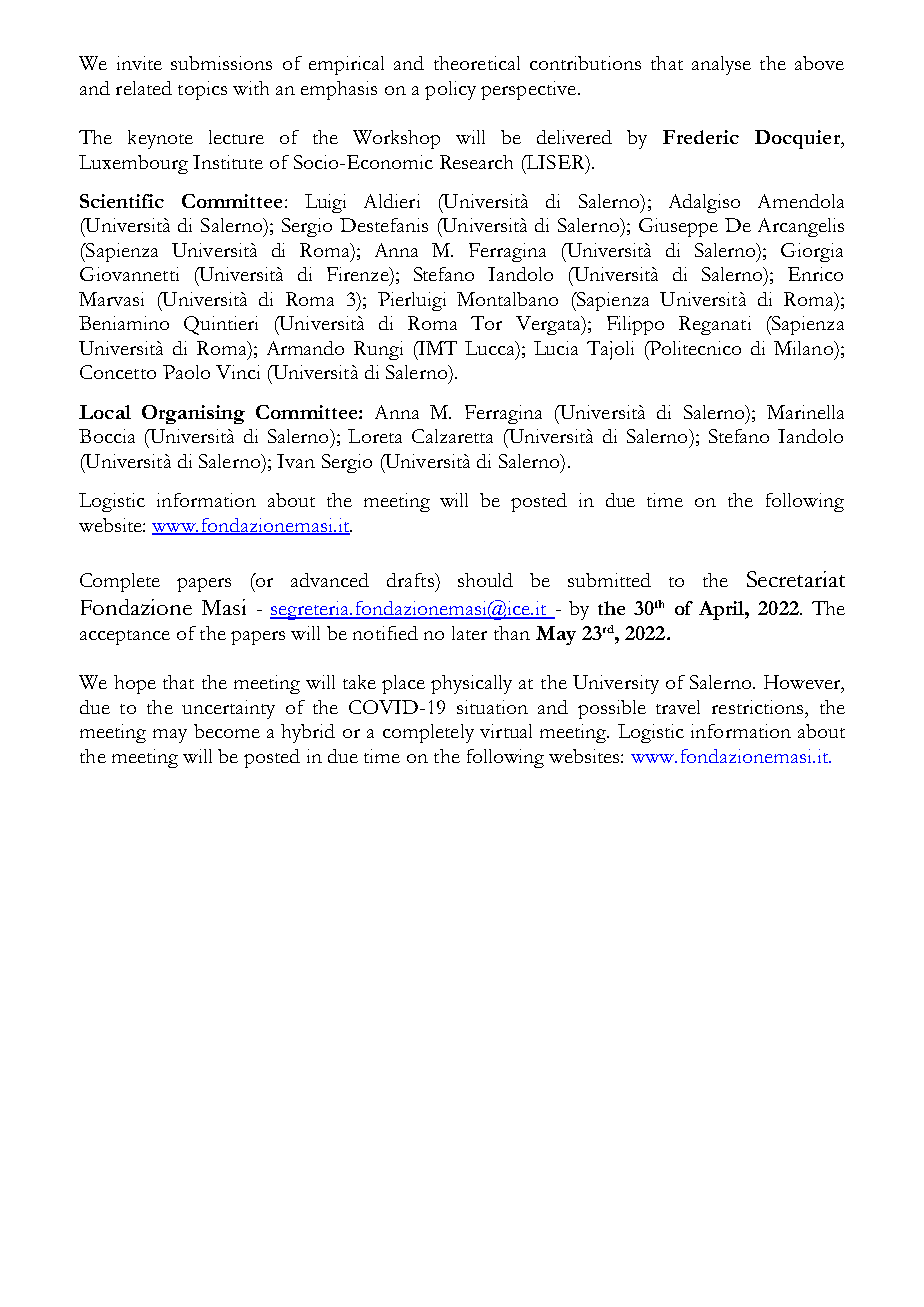  I want to click on Organising, so click(193, 414).
